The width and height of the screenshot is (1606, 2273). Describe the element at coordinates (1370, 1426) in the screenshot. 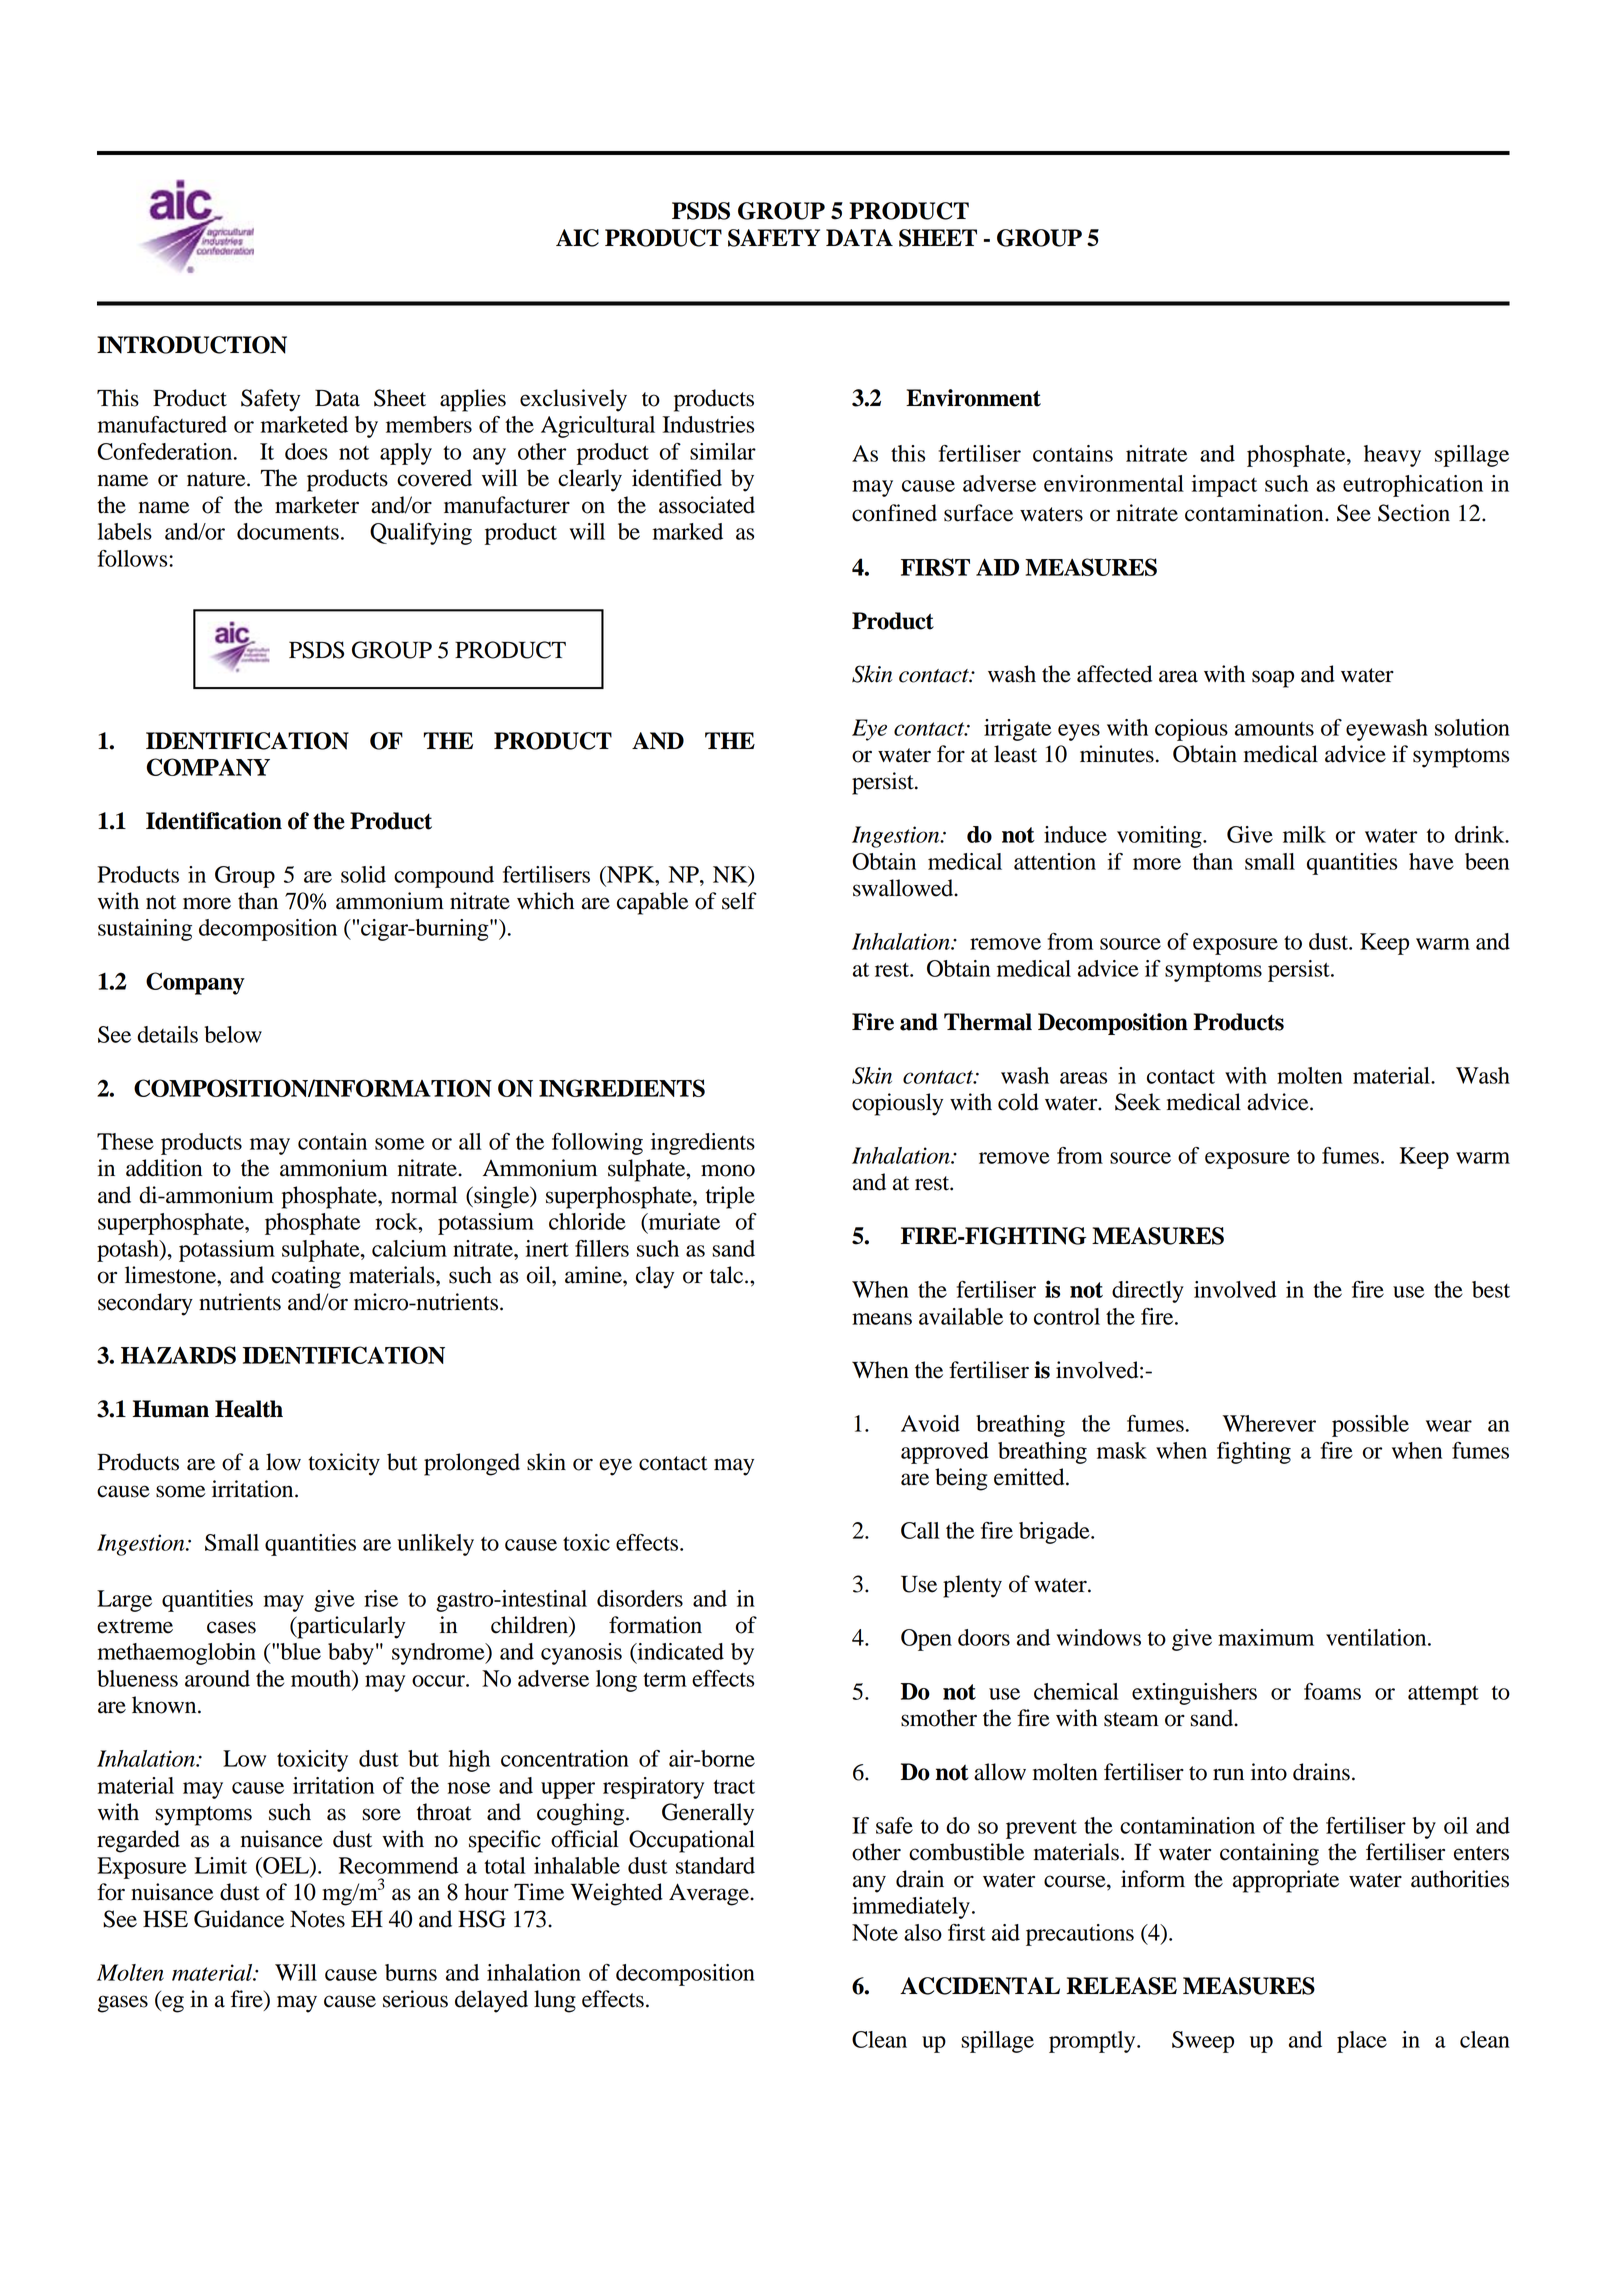

I see `possible` at that location.
